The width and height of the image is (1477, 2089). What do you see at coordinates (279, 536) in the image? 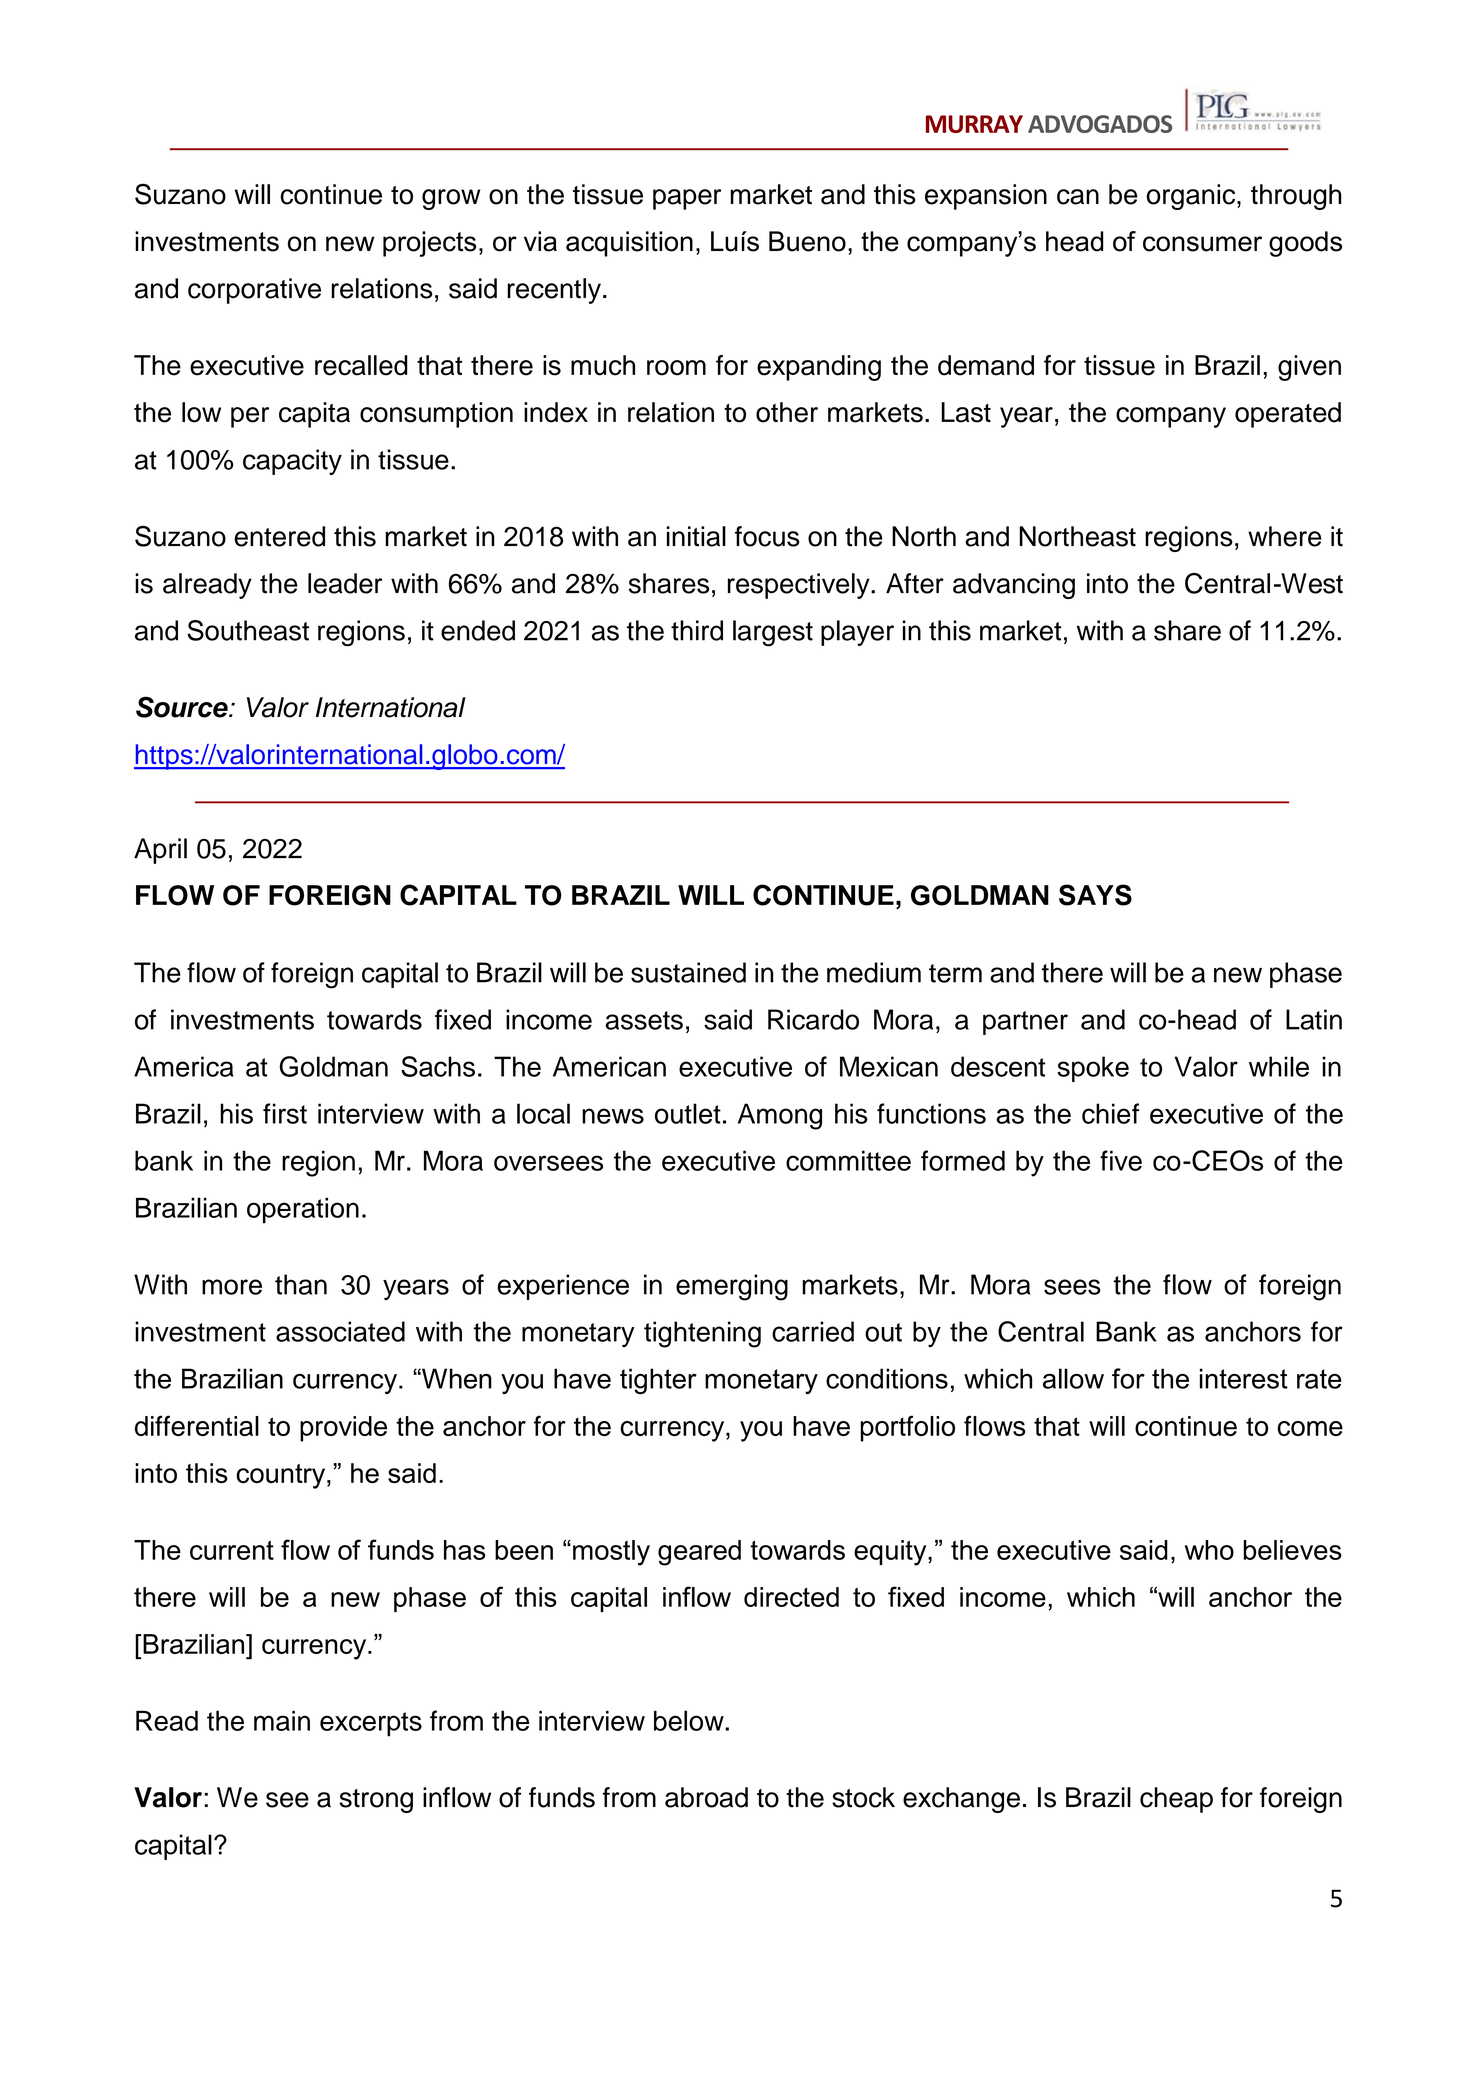
I see `entered` at bounding box center [279, 536].
